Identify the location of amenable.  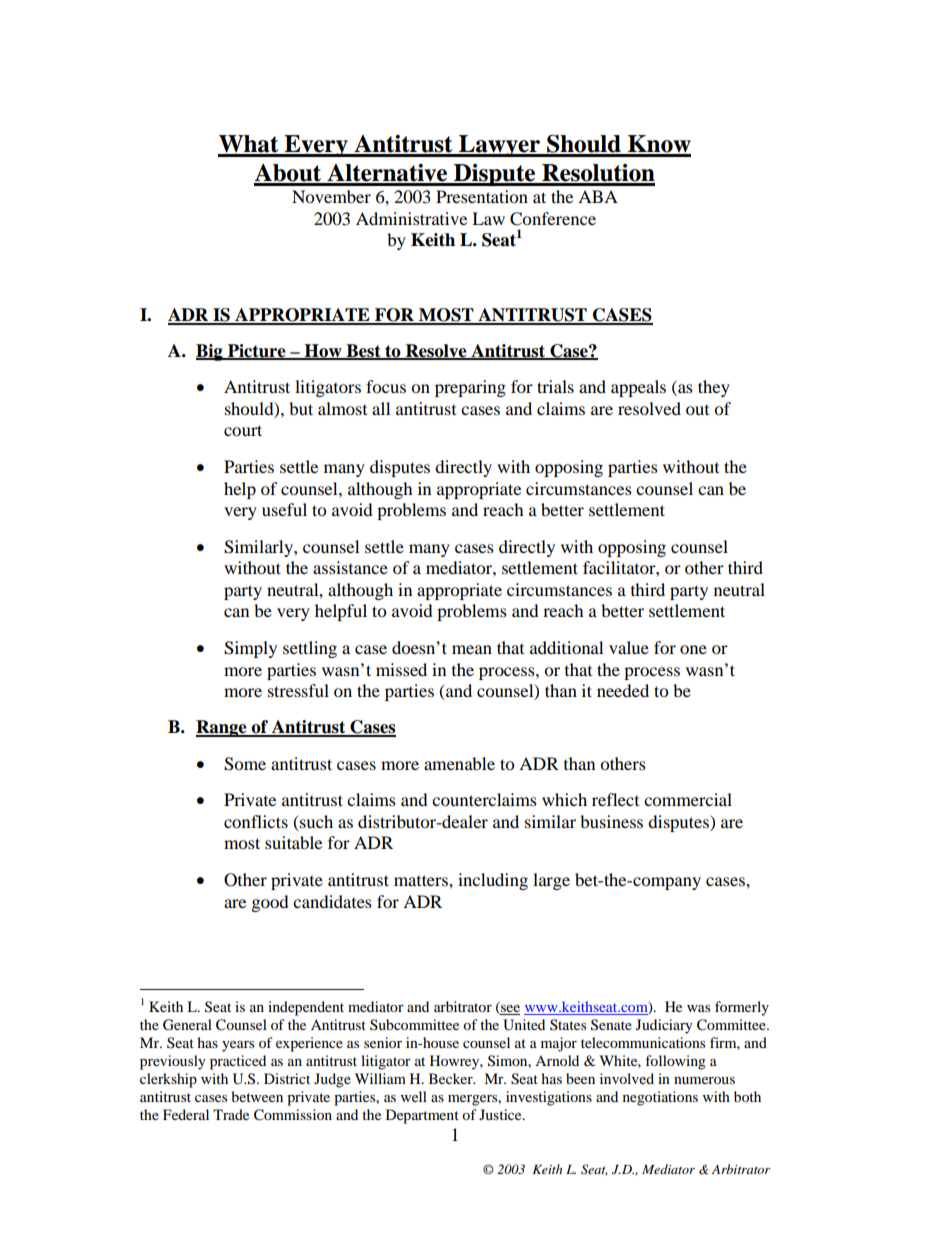
(459, 763).
